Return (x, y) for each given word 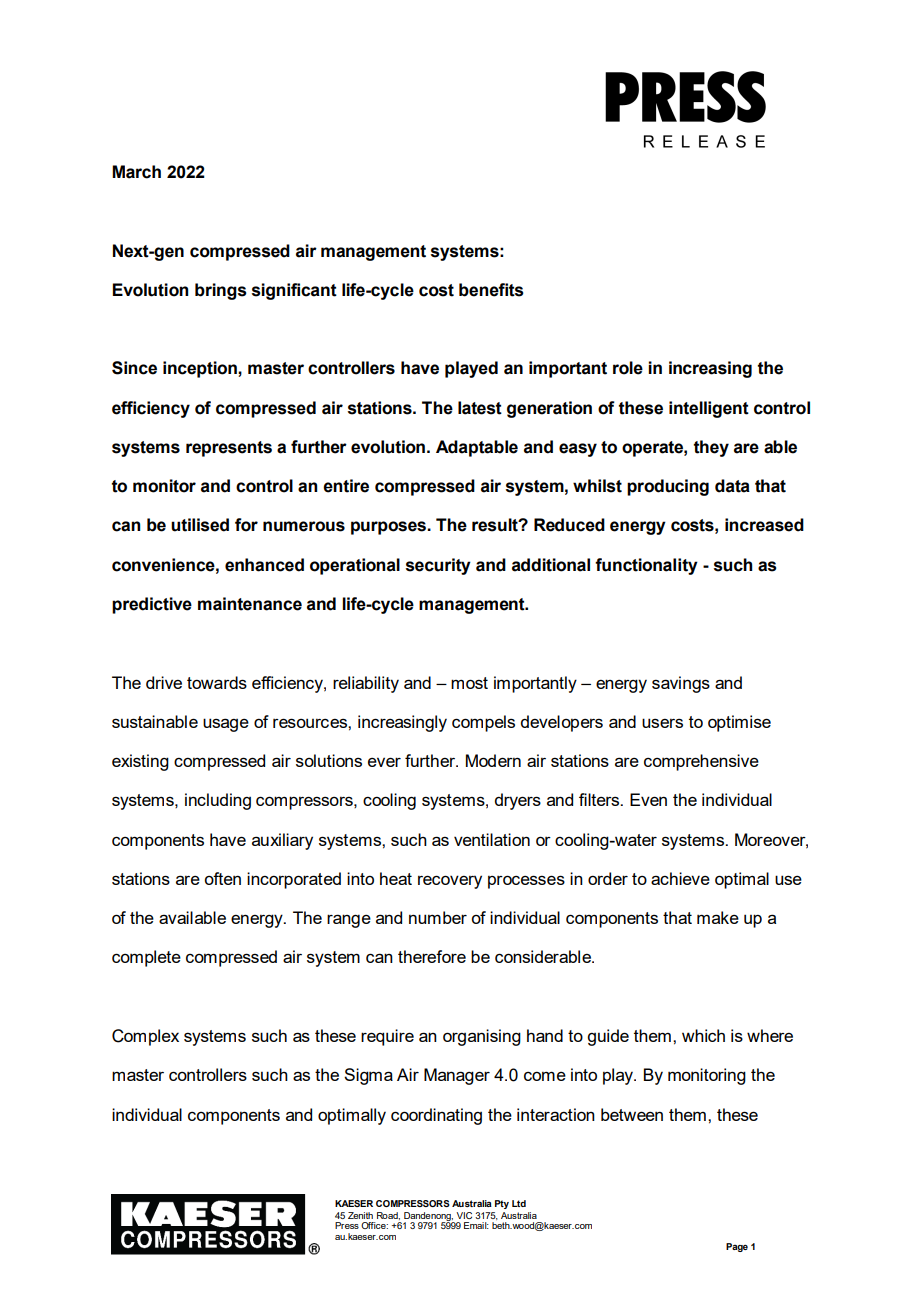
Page (737, 1247)
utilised (200, 525)
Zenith (360, 1215)
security (438, 566)
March (136, 172)
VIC (464, 1215)
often (223, 878)
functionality (646, 566)
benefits (491, 290)
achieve (680, 878)
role (628, 368)
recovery (450, 882)
